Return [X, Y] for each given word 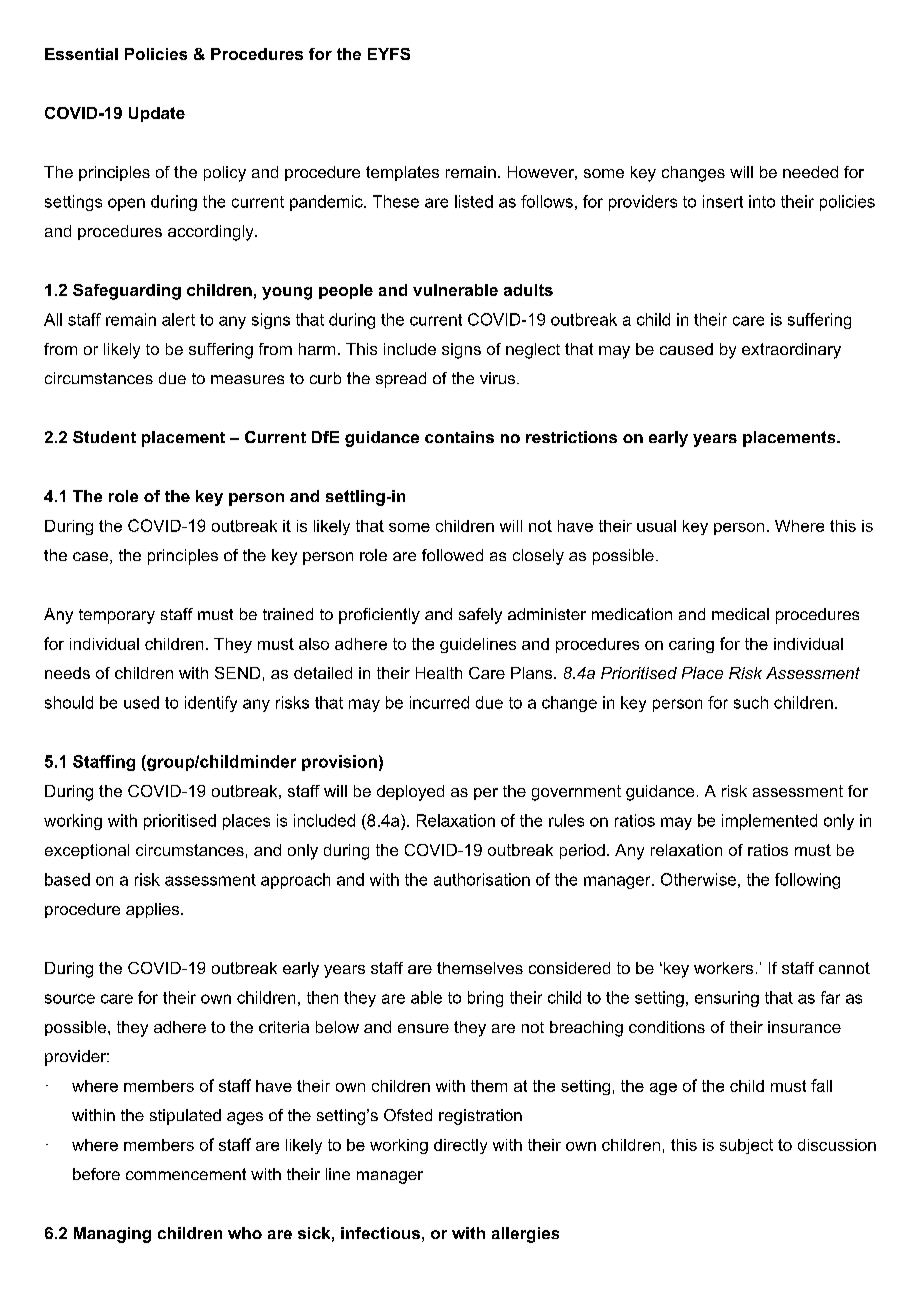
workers [723, 968]
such [751, 702]
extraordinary [791, 351]
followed [452, 555]
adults [528, 290]
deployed [410, 793]
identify [211, 704]
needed [810, 172]
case [90, 556]
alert [178, 319]
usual [656, 526]
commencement [186, 1174]
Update [157, 114]
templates [402, 173]
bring [485, 999]
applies [154, 910]
